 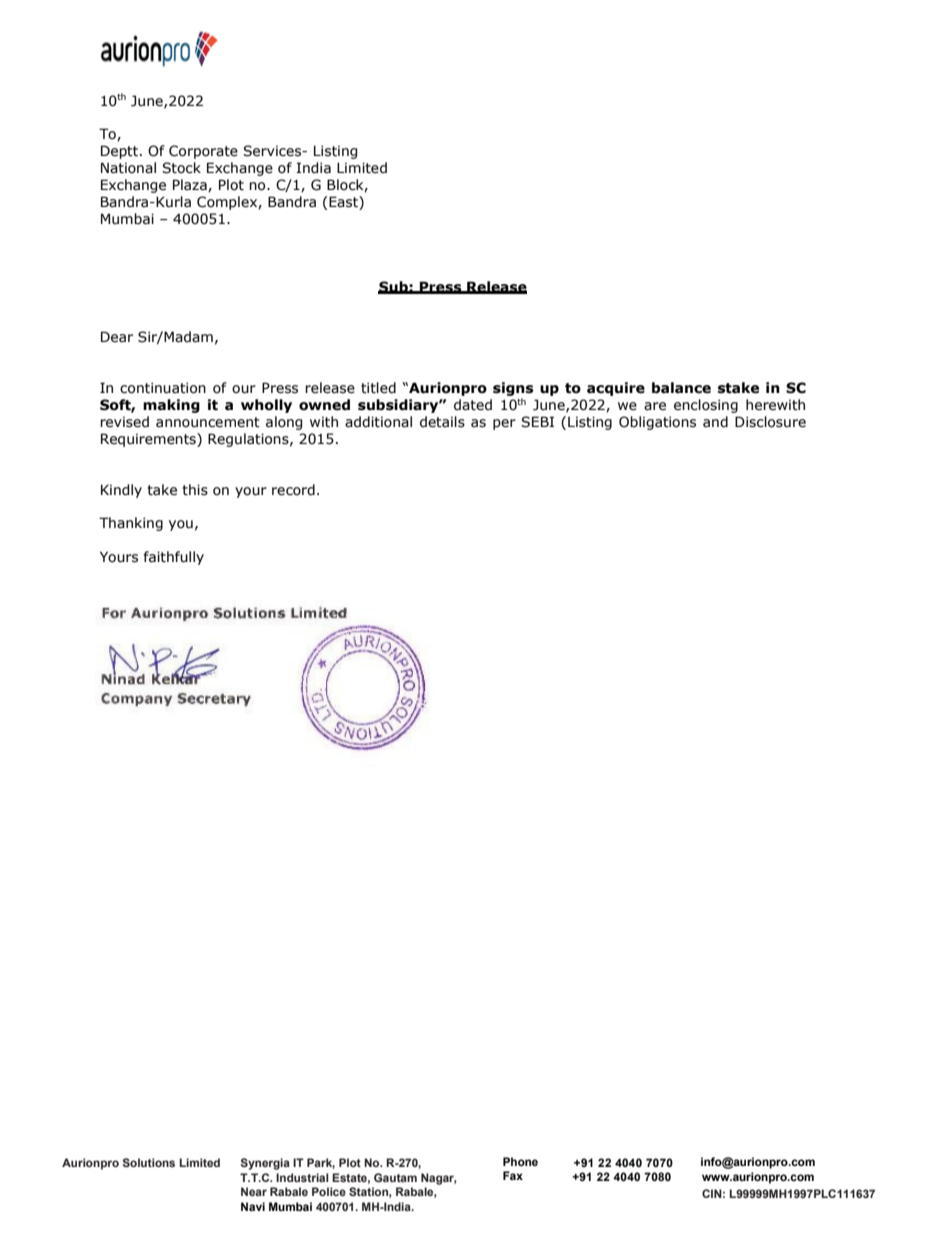 What do you see at coordinates (329, 1191) in the page?
I see `Police` at bounding box center [329, 1191].
